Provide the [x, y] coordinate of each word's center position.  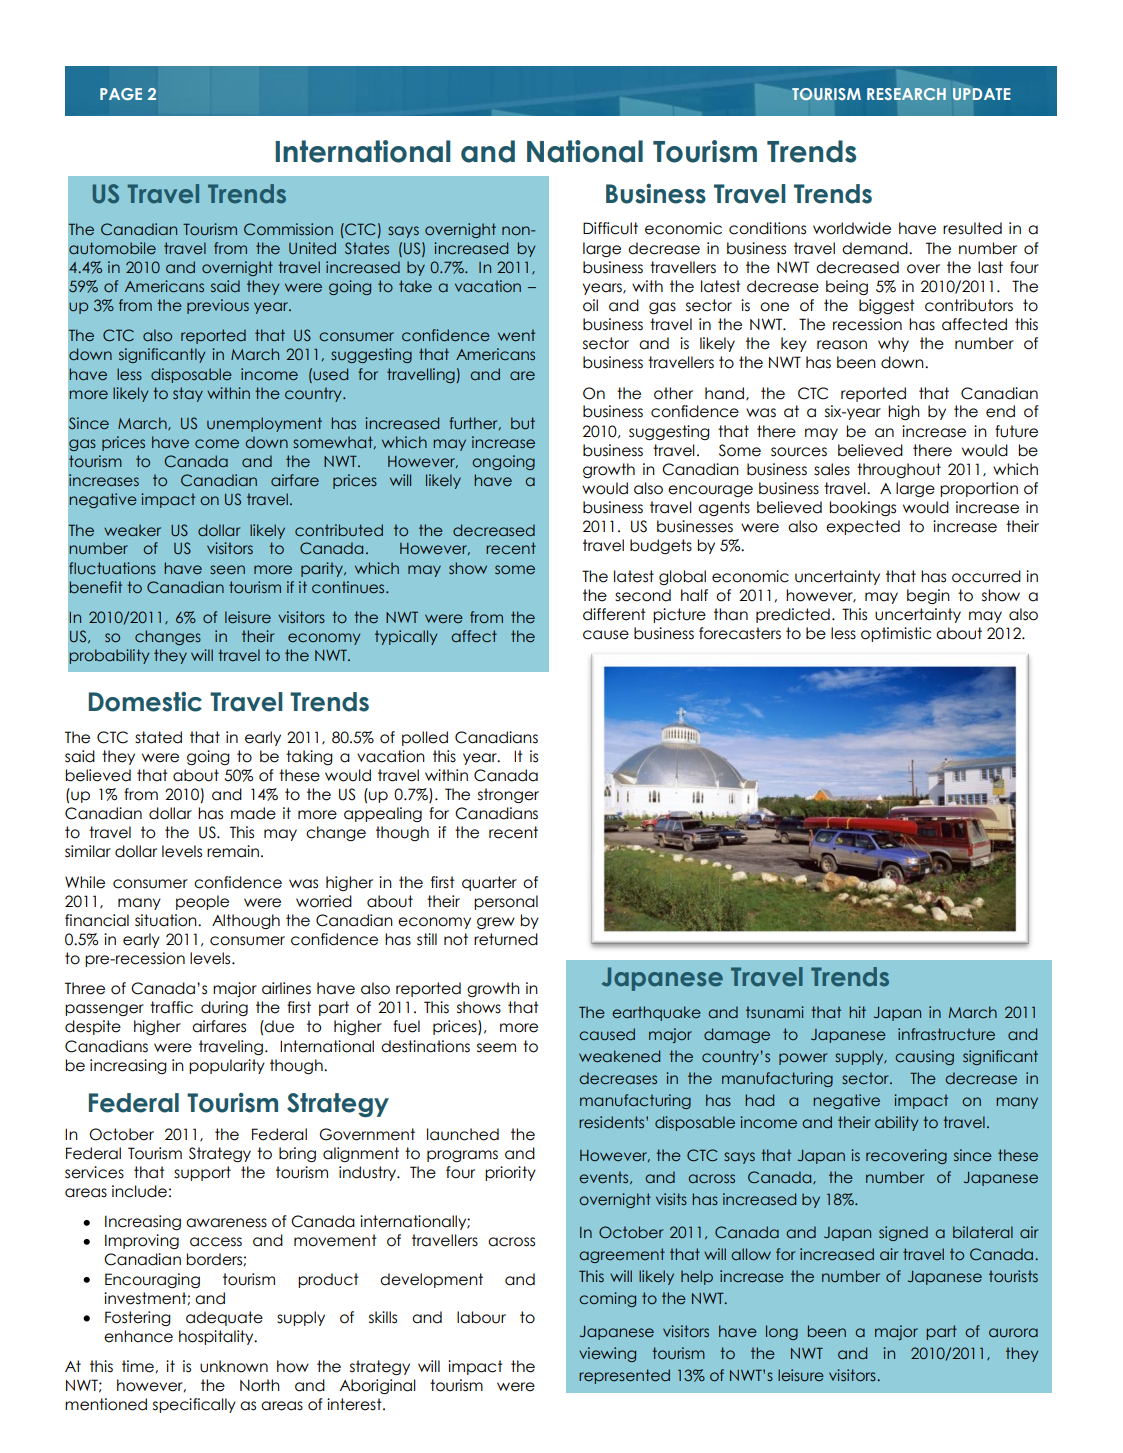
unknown [234, 1366]
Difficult [610, 228]
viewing [607, 1354]
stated [158, 737]
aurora [1013, 1333]
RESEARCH [906, 94]
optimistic [896, 634]
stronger [508, 795]
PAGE [121, 94]
